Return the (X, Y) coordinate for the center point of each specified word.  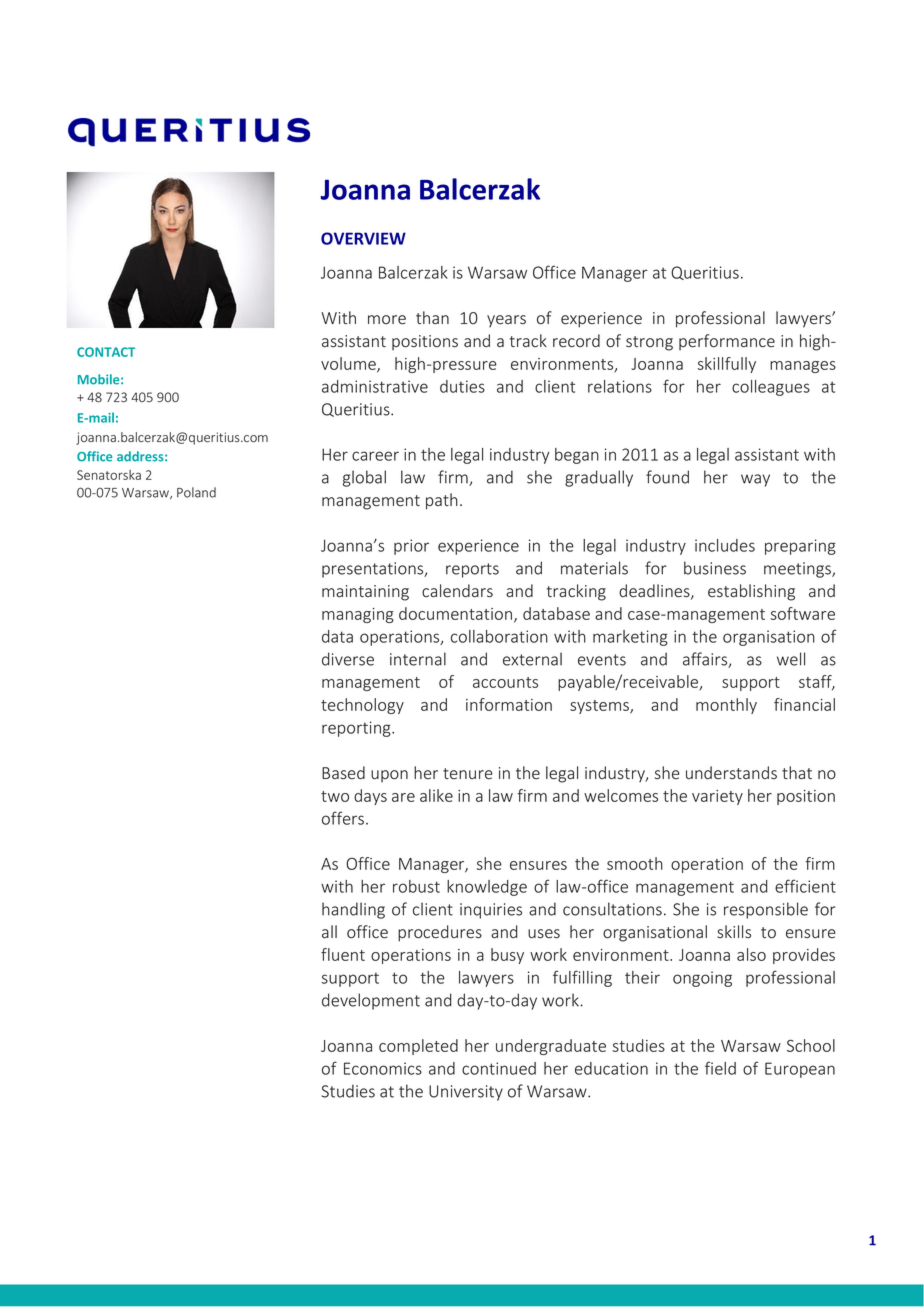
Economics (383, 1068)
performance (727, 342)
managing (358, 615)
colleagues (771, 388)
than (432, 317)
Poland (196, 492)
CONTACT (106, 352)
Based (343, 773)
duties (462, 386)
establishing (751, 592)
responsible (766, 910)
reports (472, 570)
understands (731, 773)
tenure (468, 773)
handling (353, 910)
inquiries (491, 911)
